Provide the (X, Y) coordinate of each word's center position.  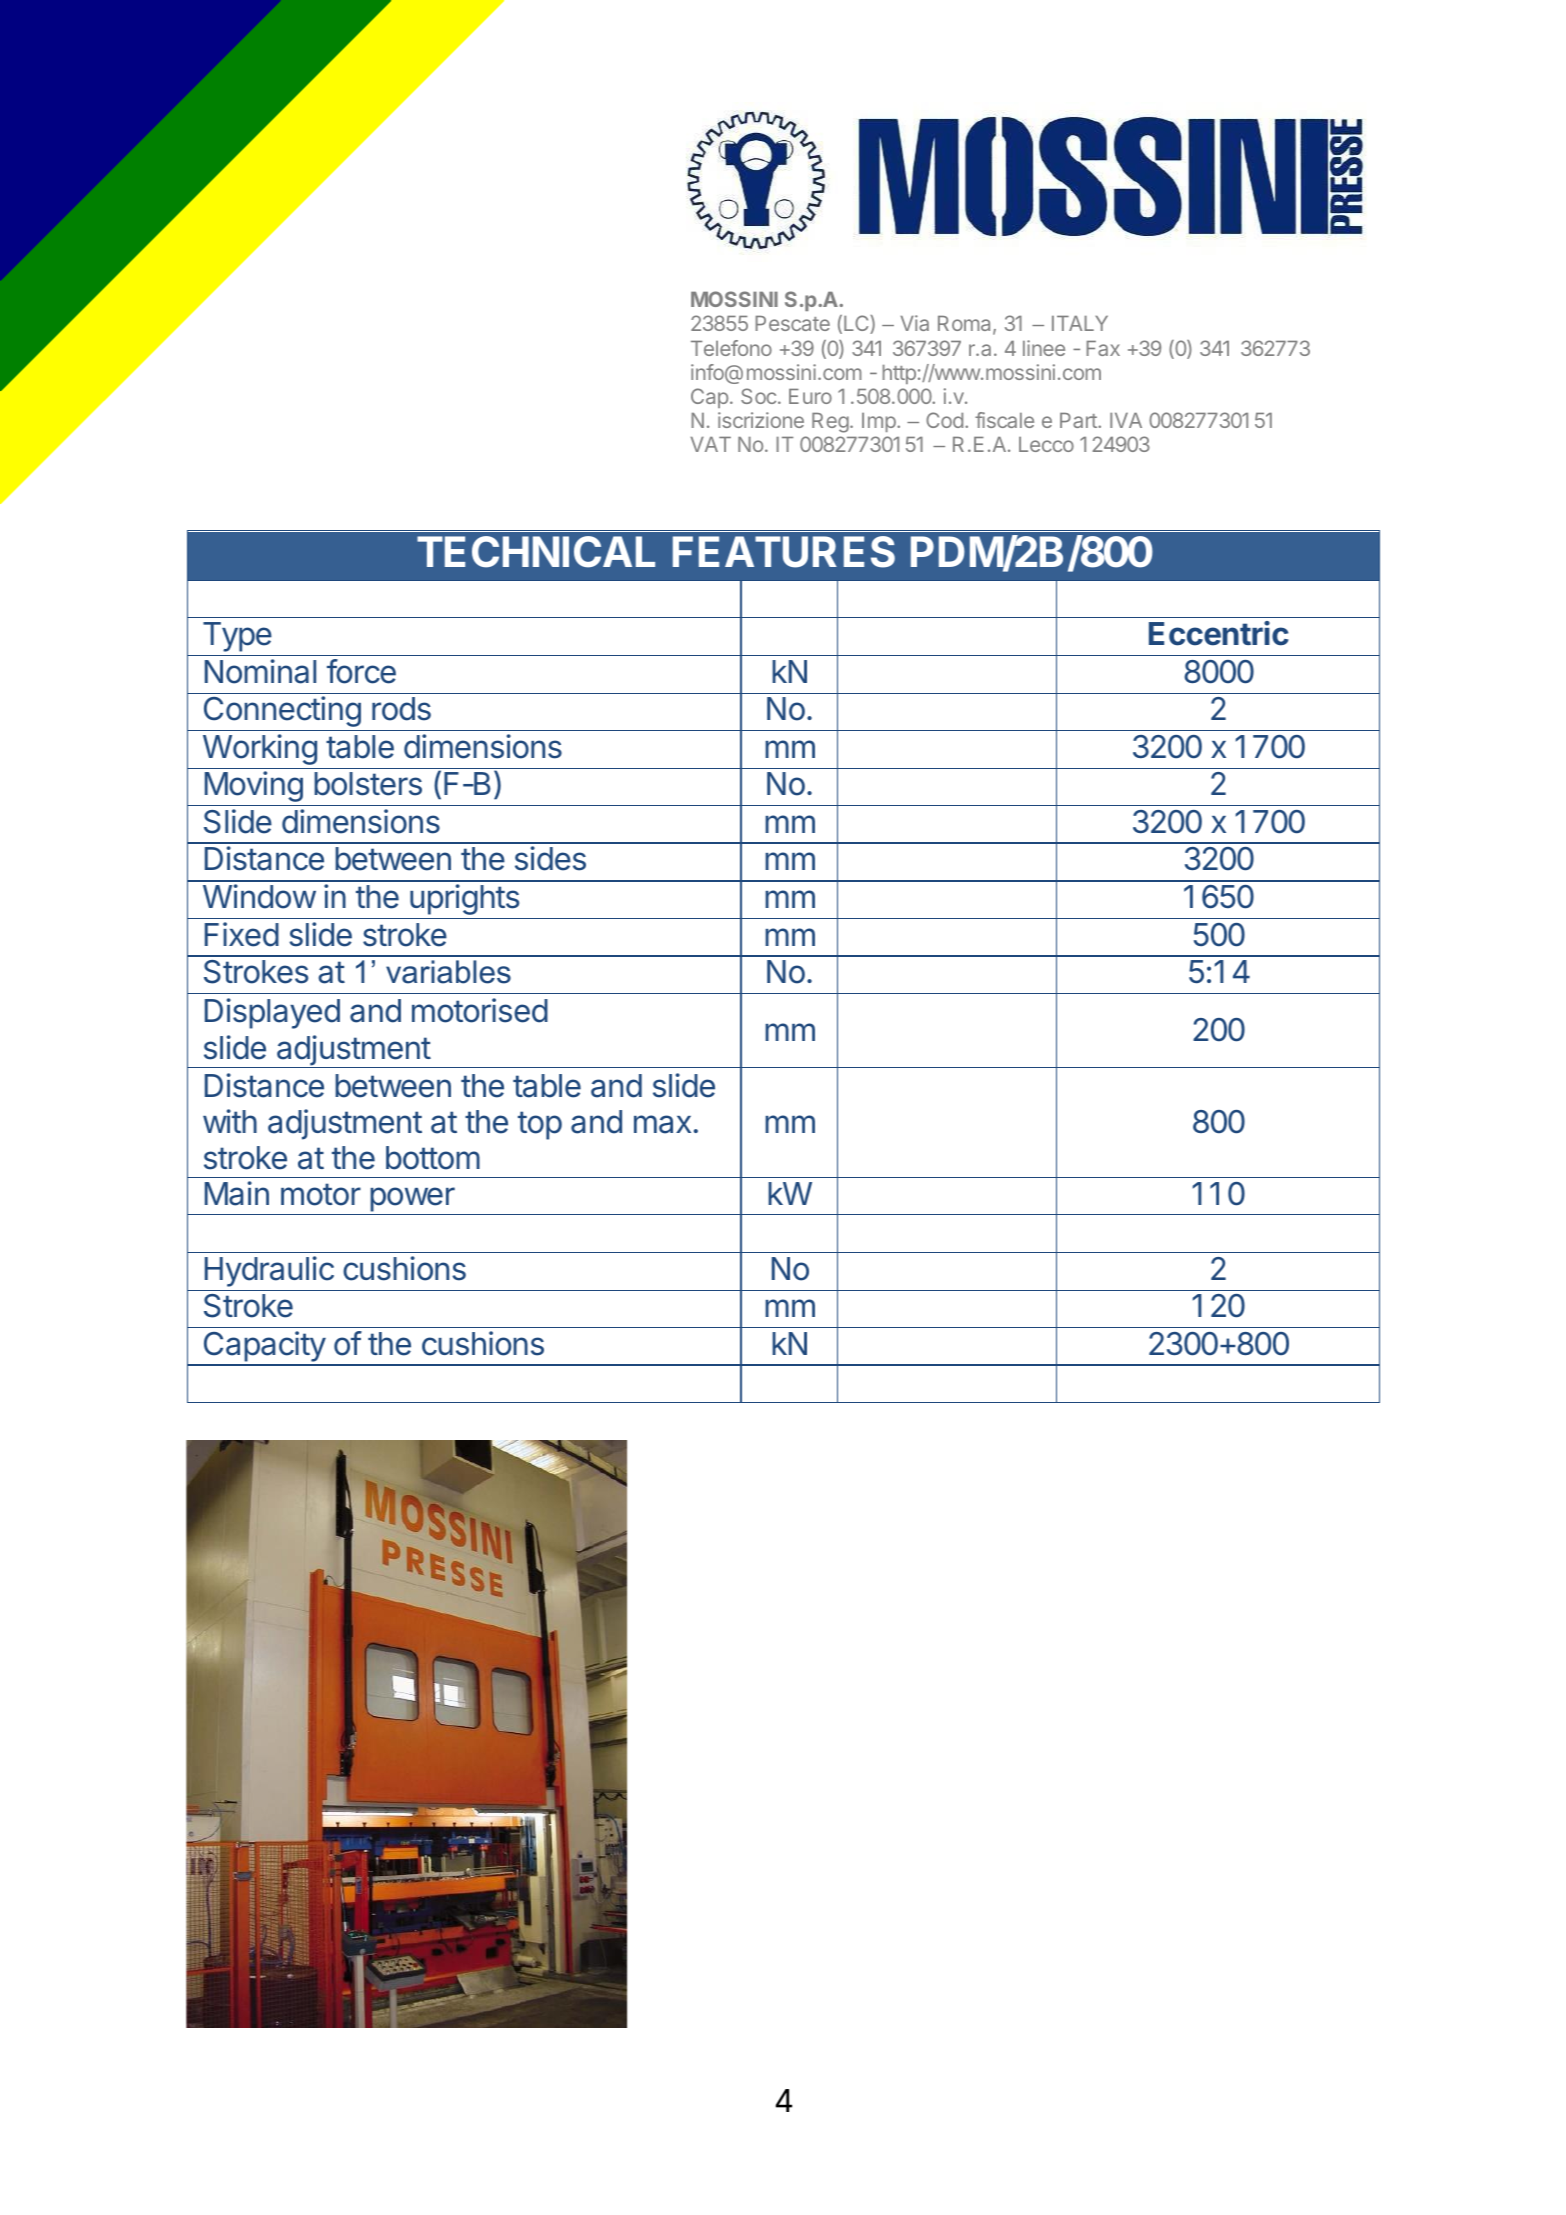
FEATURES (784, 552)
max (662, 1124)
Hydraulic (269, 1271)
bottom (433, 1158)
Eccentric (1219, 633)
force (361, 671)
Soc (758, 396)
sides (550, 858)
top (540, 1125)
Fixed (242, 934)
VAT (710, 444)
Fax (1103, 348)
